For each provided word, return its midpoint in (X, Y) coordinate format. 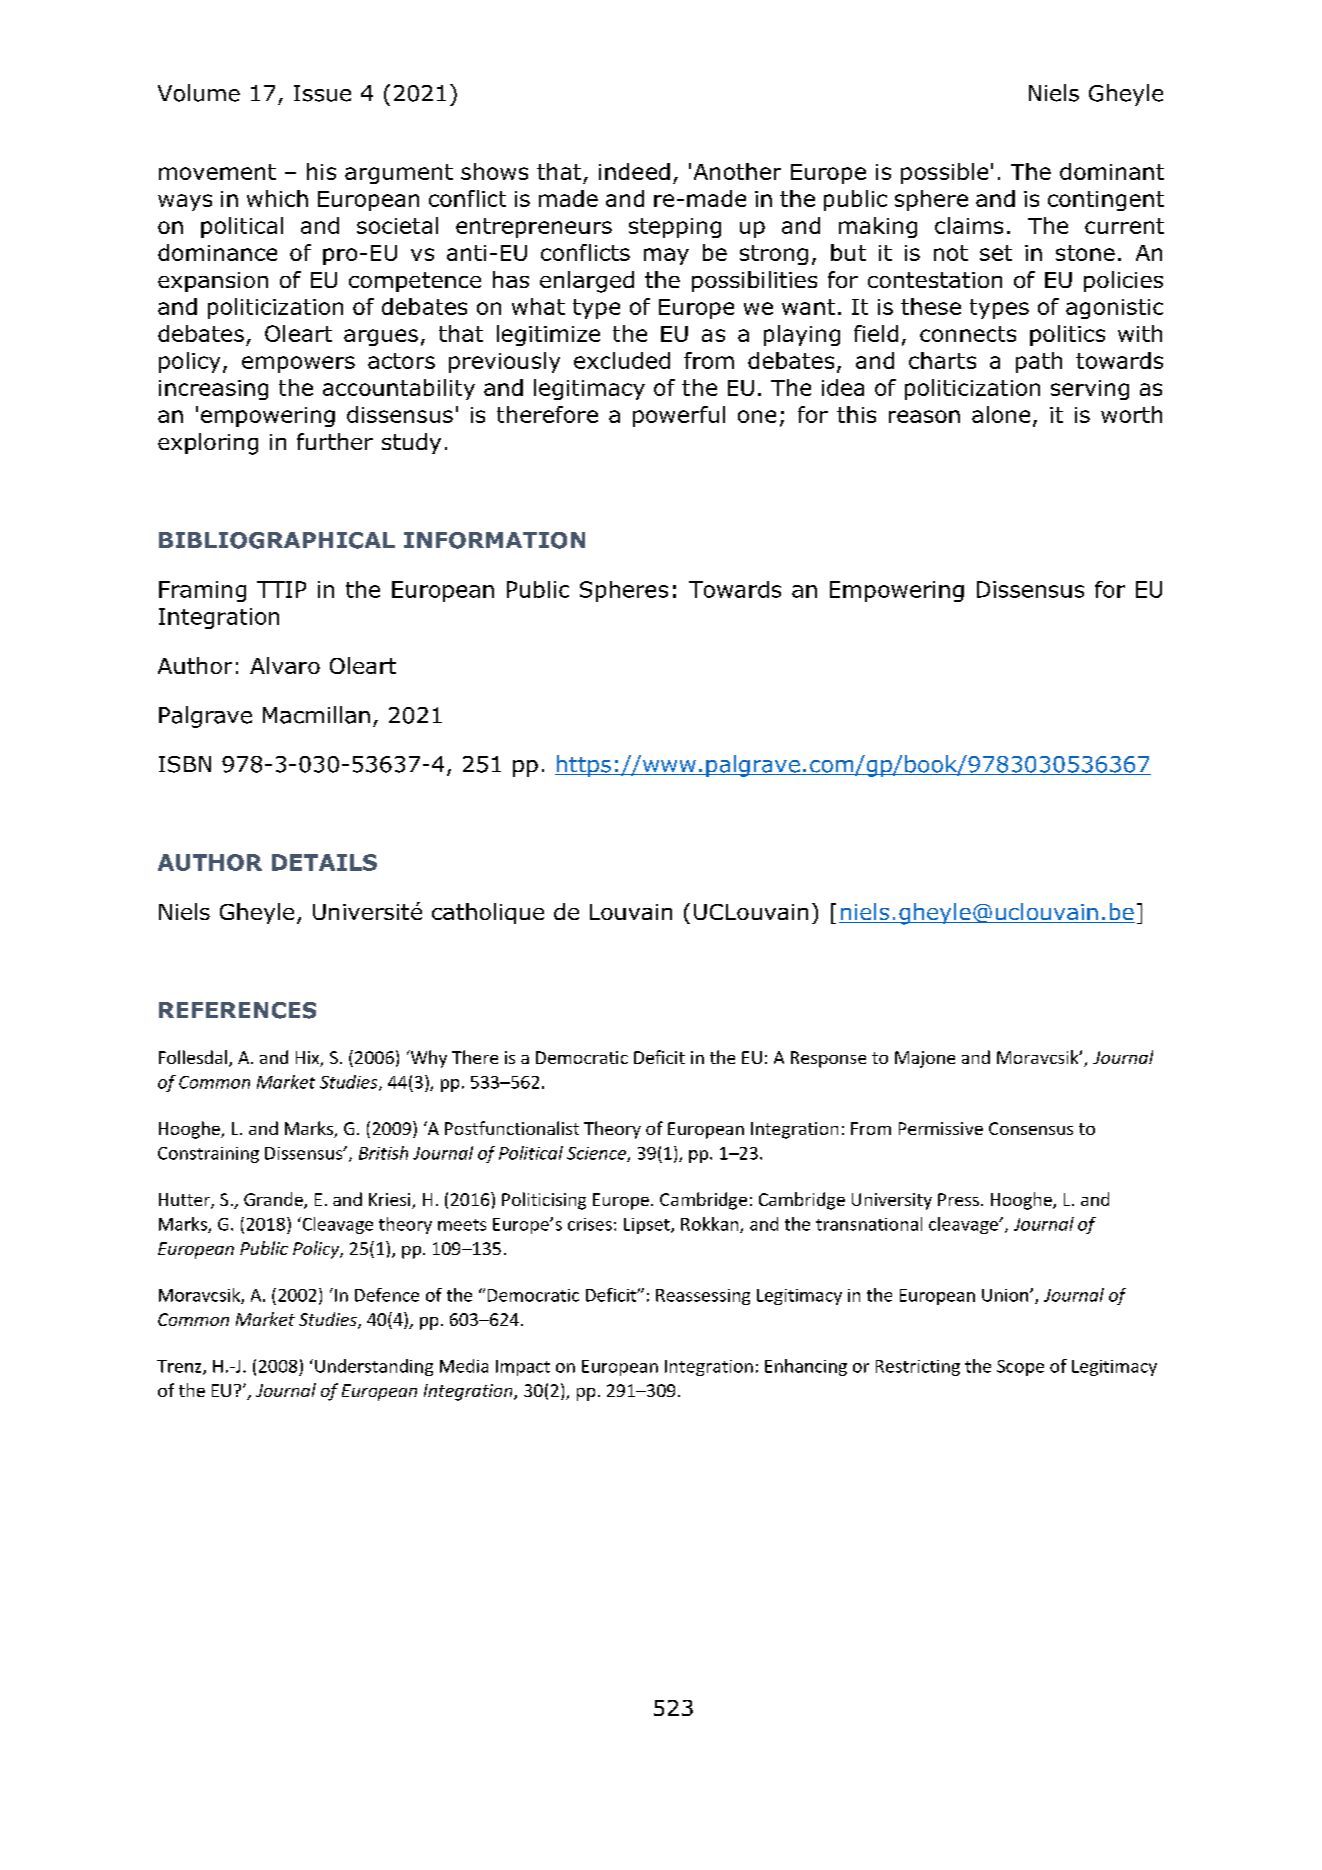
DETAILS (324, 862)
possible (944, 173)
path (1039, 362)
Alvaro (285, 665)
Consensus (1031, 1128)
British (383, 1153)
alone (1001, 414)
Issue (322, 93)
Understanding (374, 1367)
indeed (634, 171)
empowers (298, 364)
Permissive (941, 1128)
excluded (622, 360)
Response (828, 1059)
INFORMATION (494, 540)
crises (590, 1224)
